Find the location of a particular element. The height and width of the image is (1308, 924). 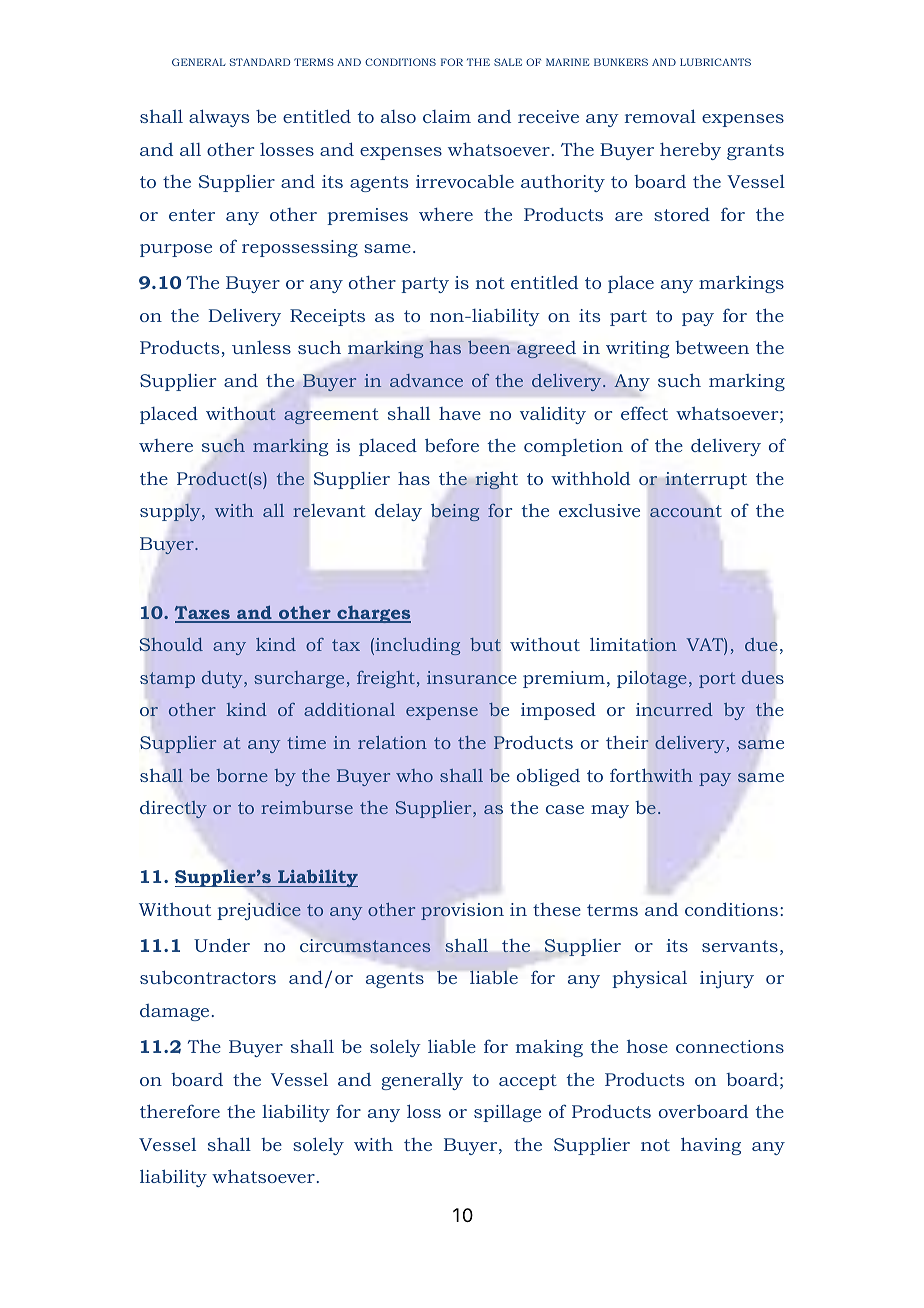

removal is located at coordinates (660, 116).
